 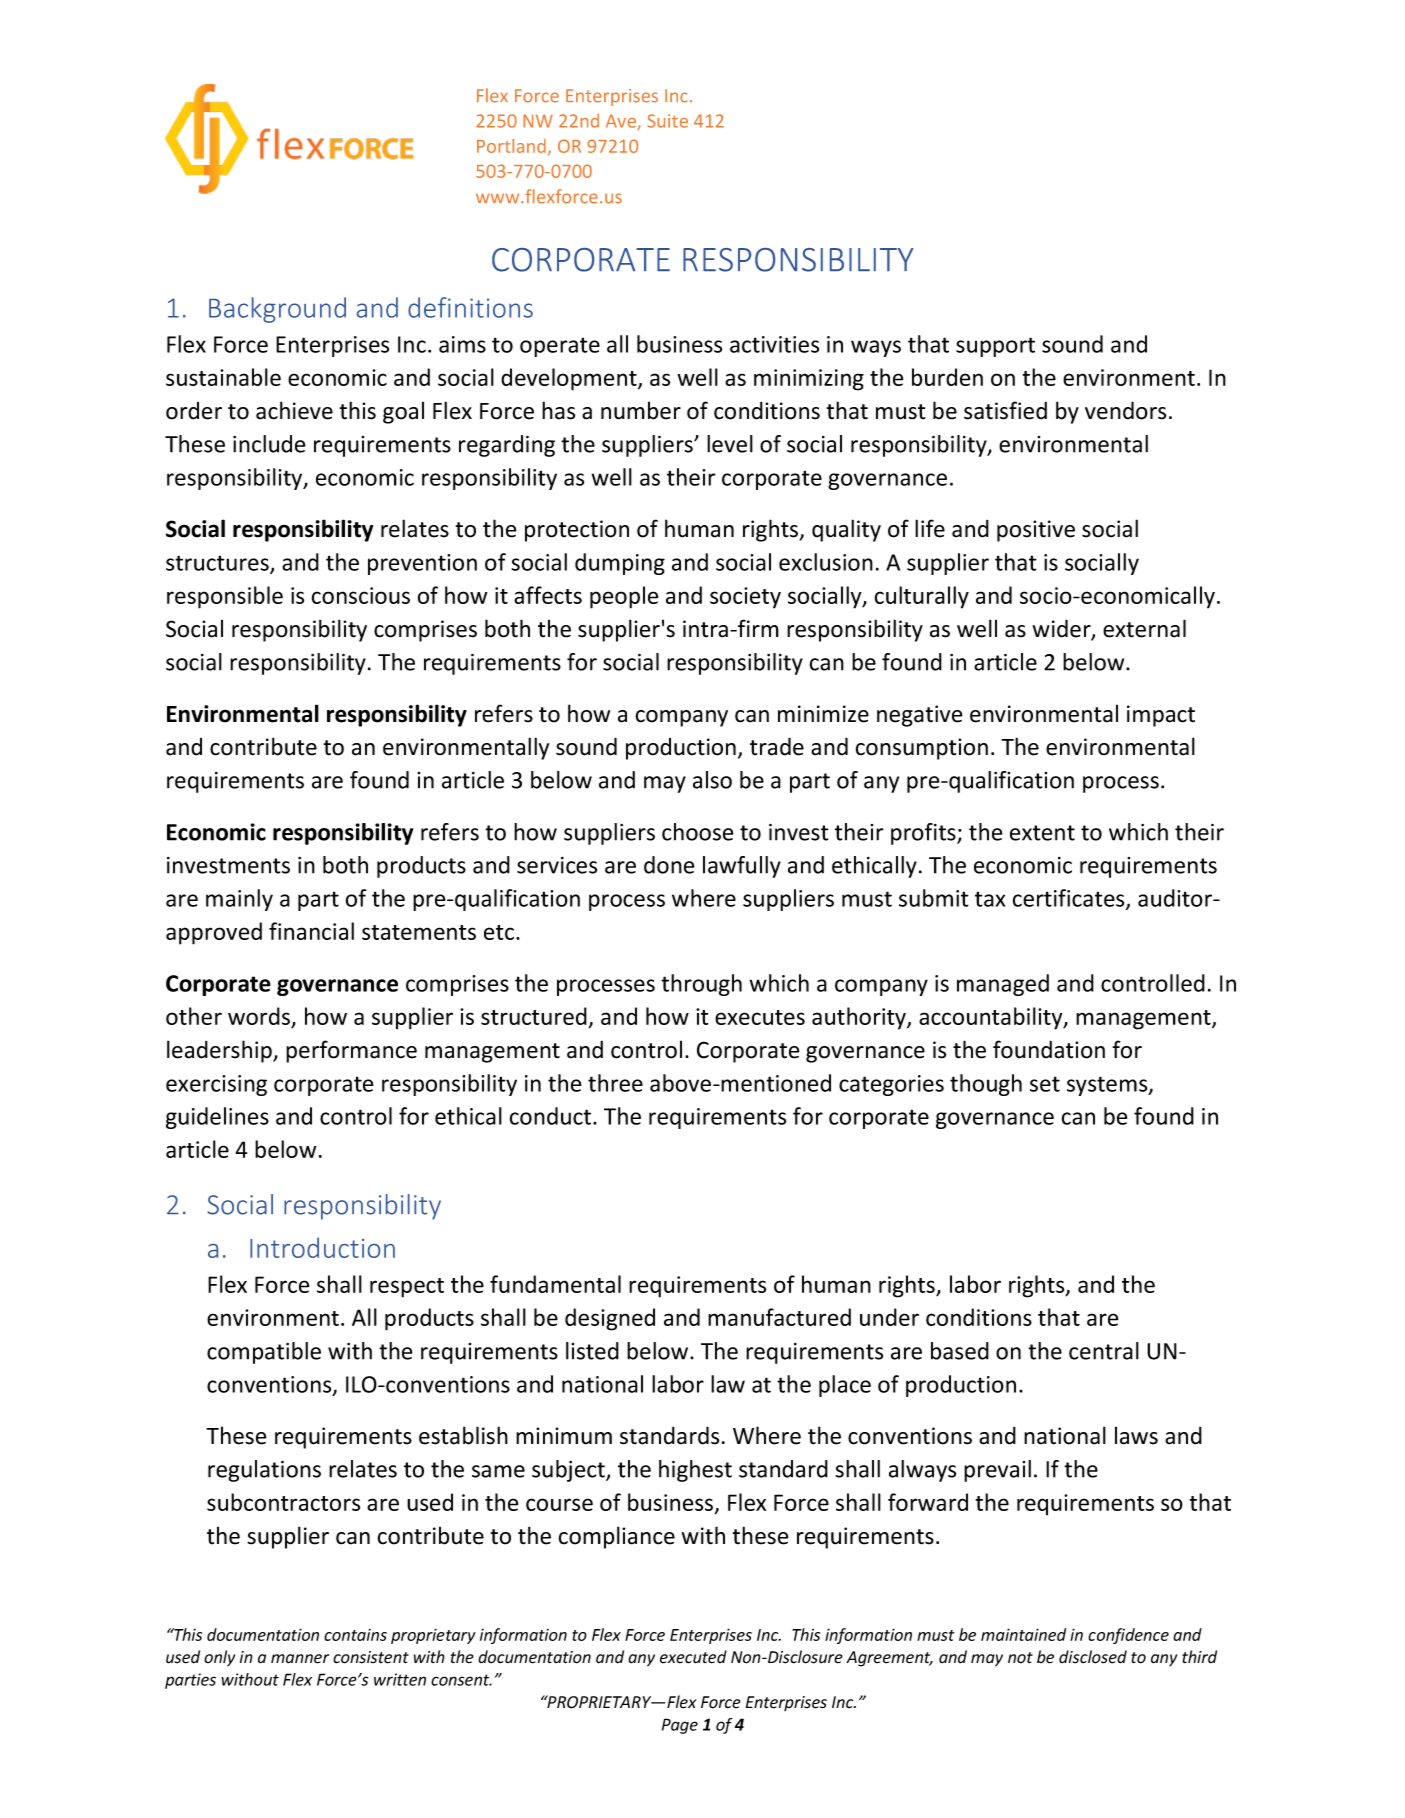 What do you see at coordinates (779, 1317) in the screenshot?
I see `manufactured` at bounding box center [779, 1317].
